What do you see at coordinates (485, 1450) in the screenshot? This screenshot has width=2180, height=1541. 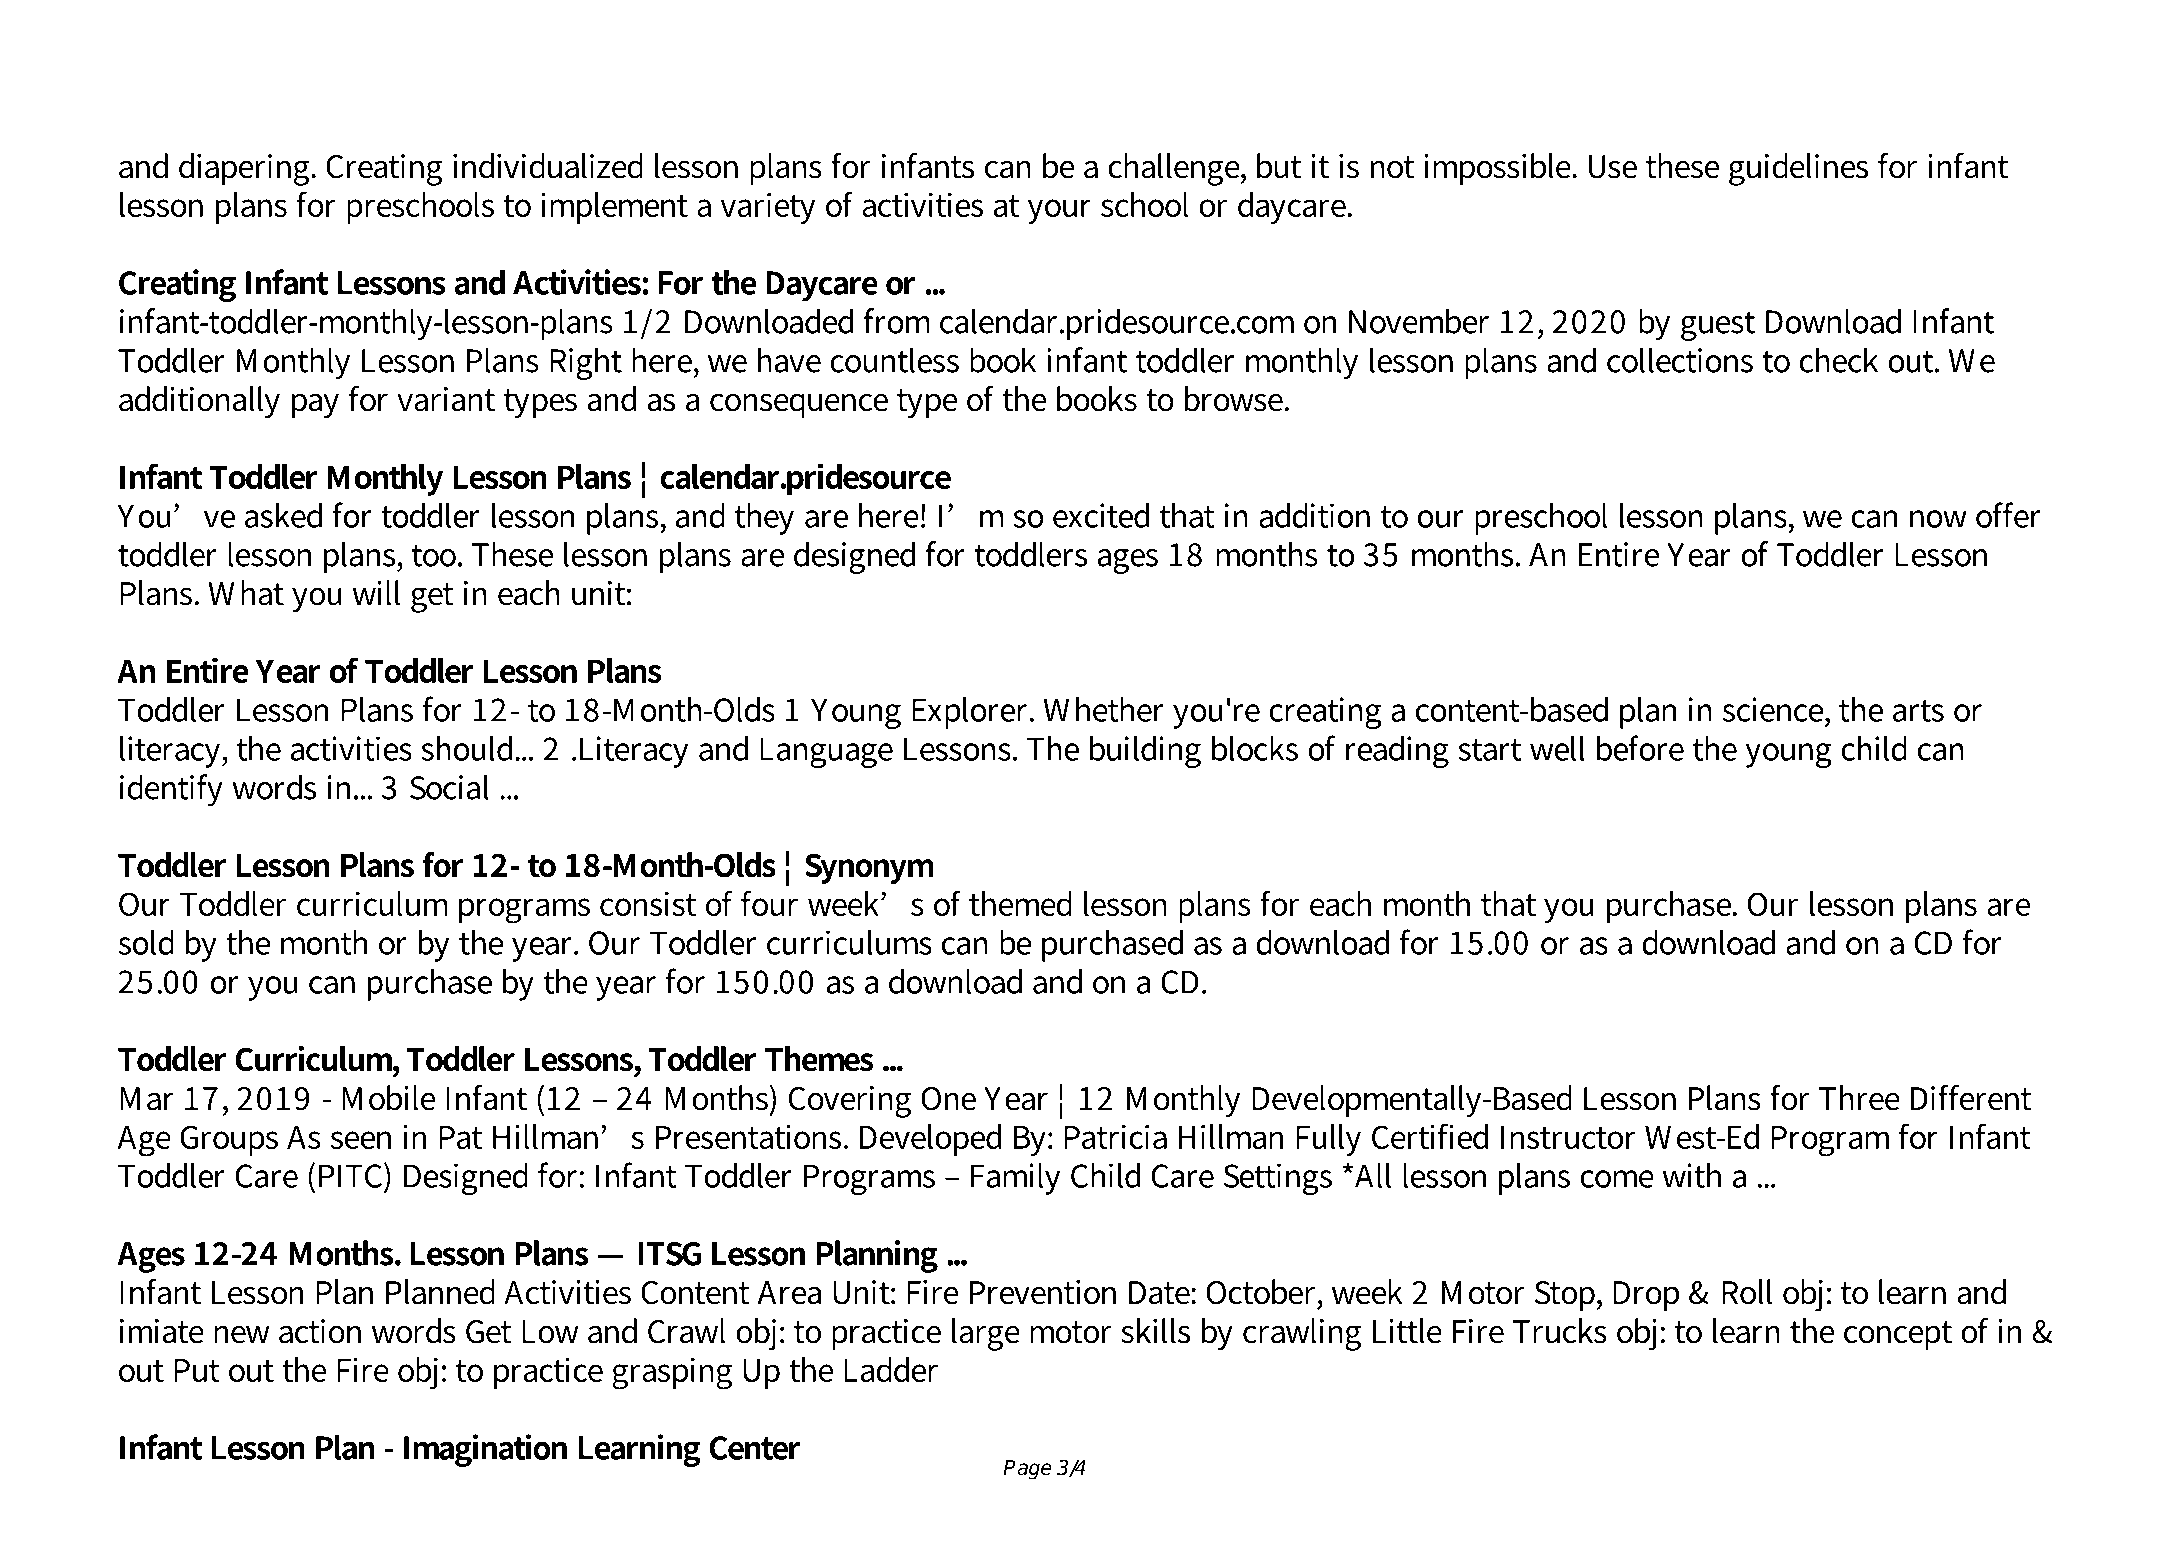 I see `Imagination` at bounding box center [485, 1450].
